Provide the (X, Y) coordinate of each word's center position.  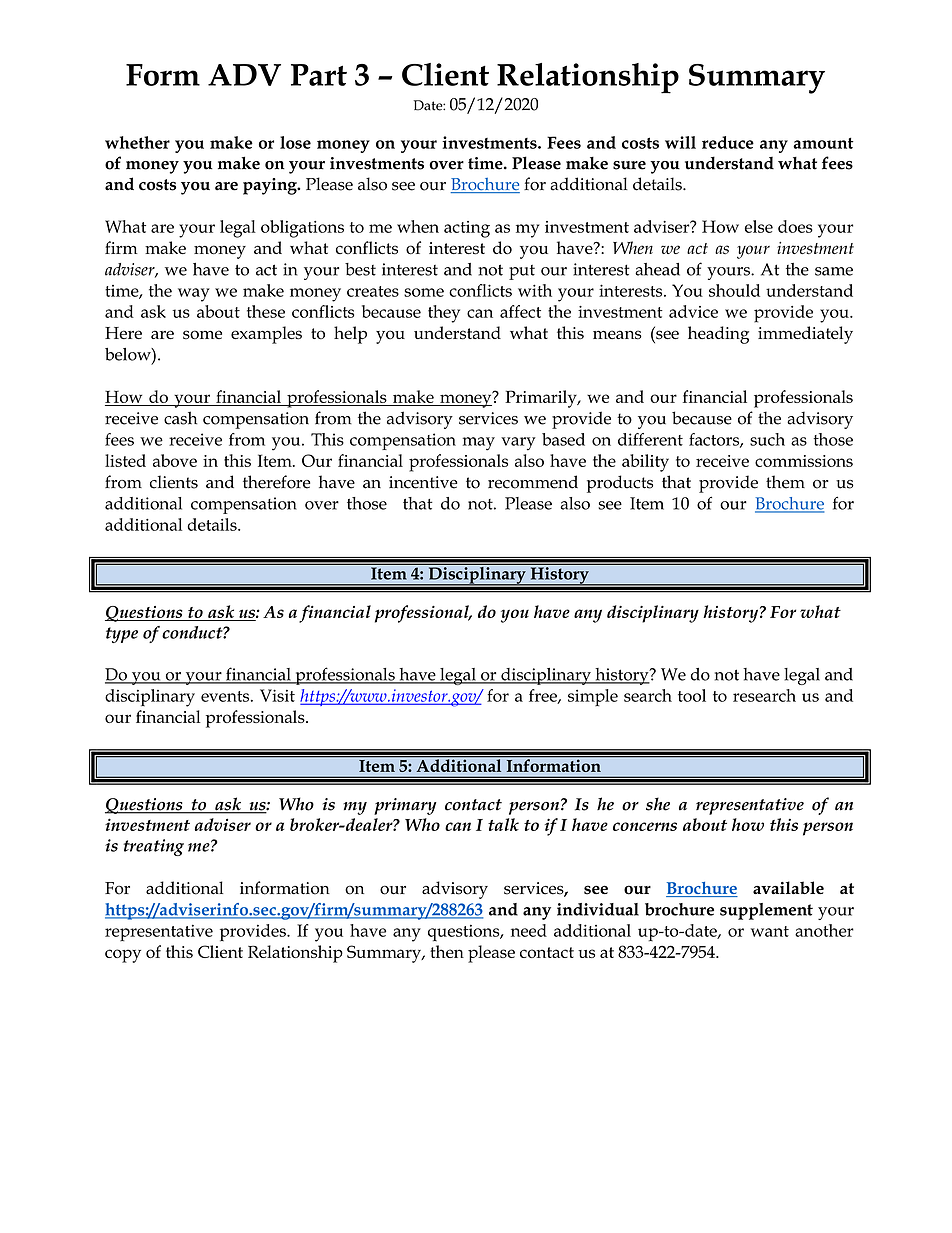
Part (319, 75)
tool (692, 695)
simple (593, 698)
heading (718, 335)
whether (137, 142)
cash (180, 418)
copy (123, 956)
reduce (728, 142)
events (226, 696)
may (479, 444)
